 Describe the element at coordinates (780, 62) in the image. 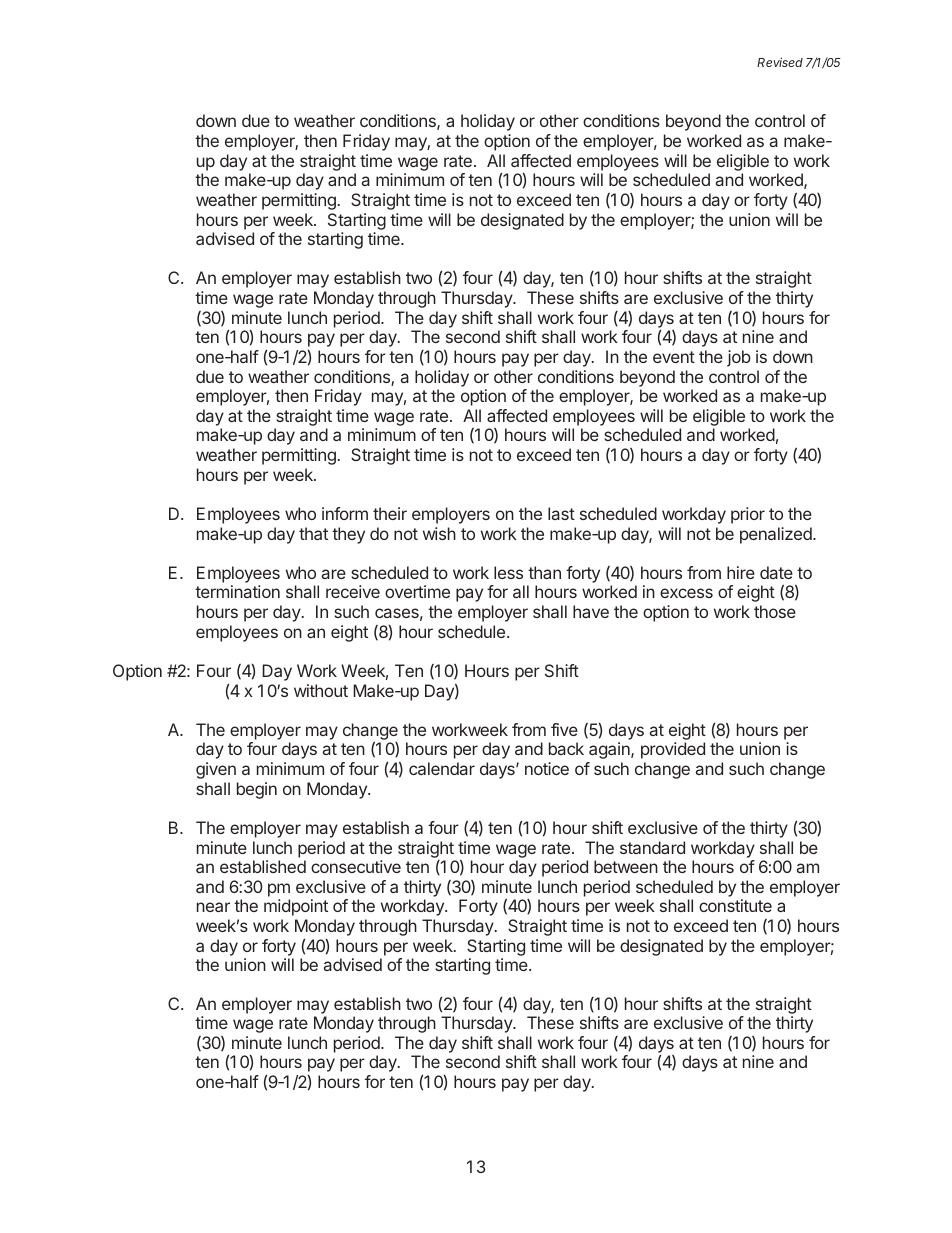

I see `Revised` at that location.
